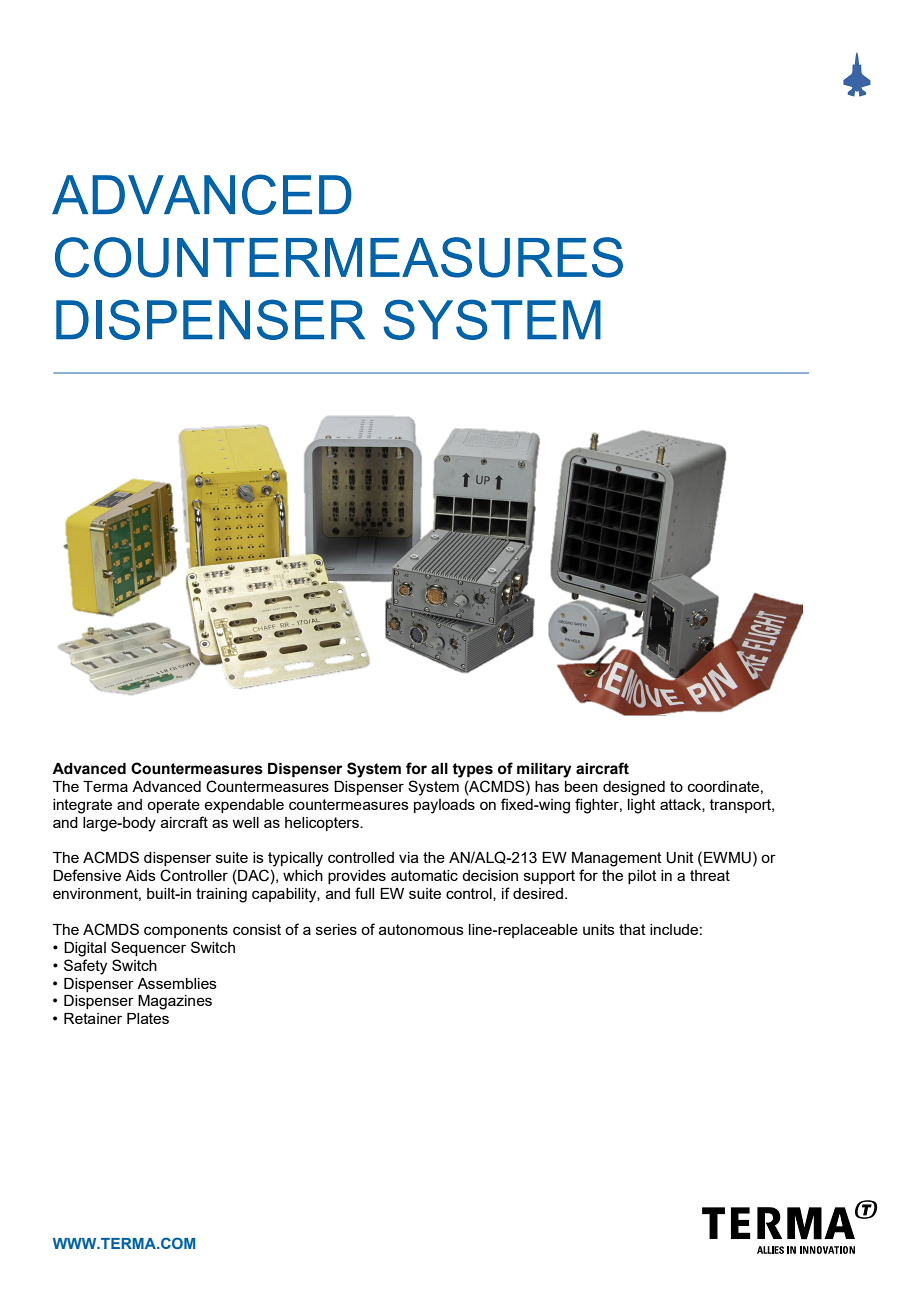 This image has width=924, height=1308. I want to click on Magazines, so click(175, 1002).
